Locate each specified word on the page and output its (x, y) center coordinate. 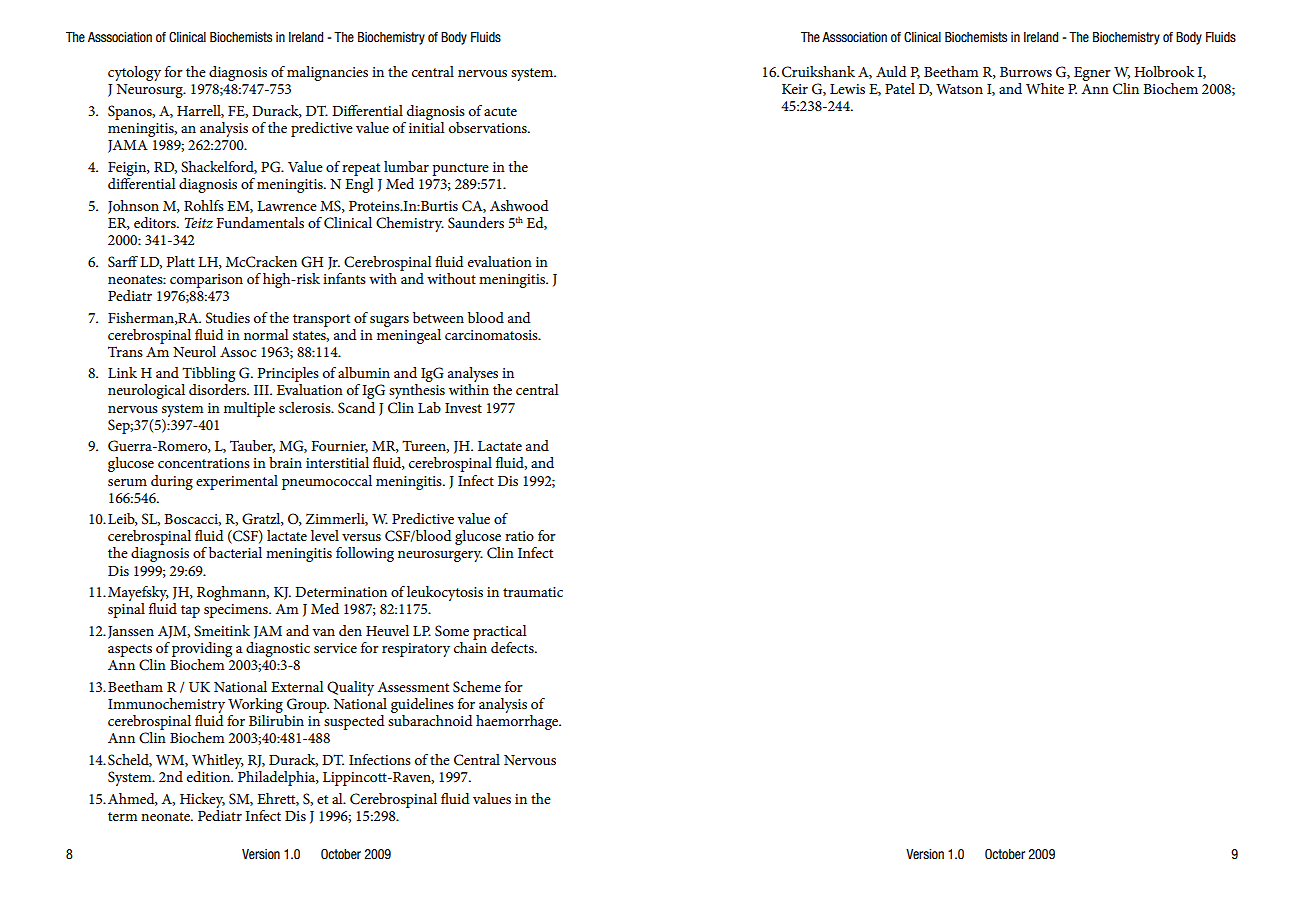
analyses (474, 376)
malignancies (327, 73)
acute (500, 111)
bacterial (235, 552)
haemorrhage (518, 722)
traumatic (533, 592)
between (438, 317)
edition (210, 776)
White (1045, 88)
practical (500, 632)
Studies (228, 318)
